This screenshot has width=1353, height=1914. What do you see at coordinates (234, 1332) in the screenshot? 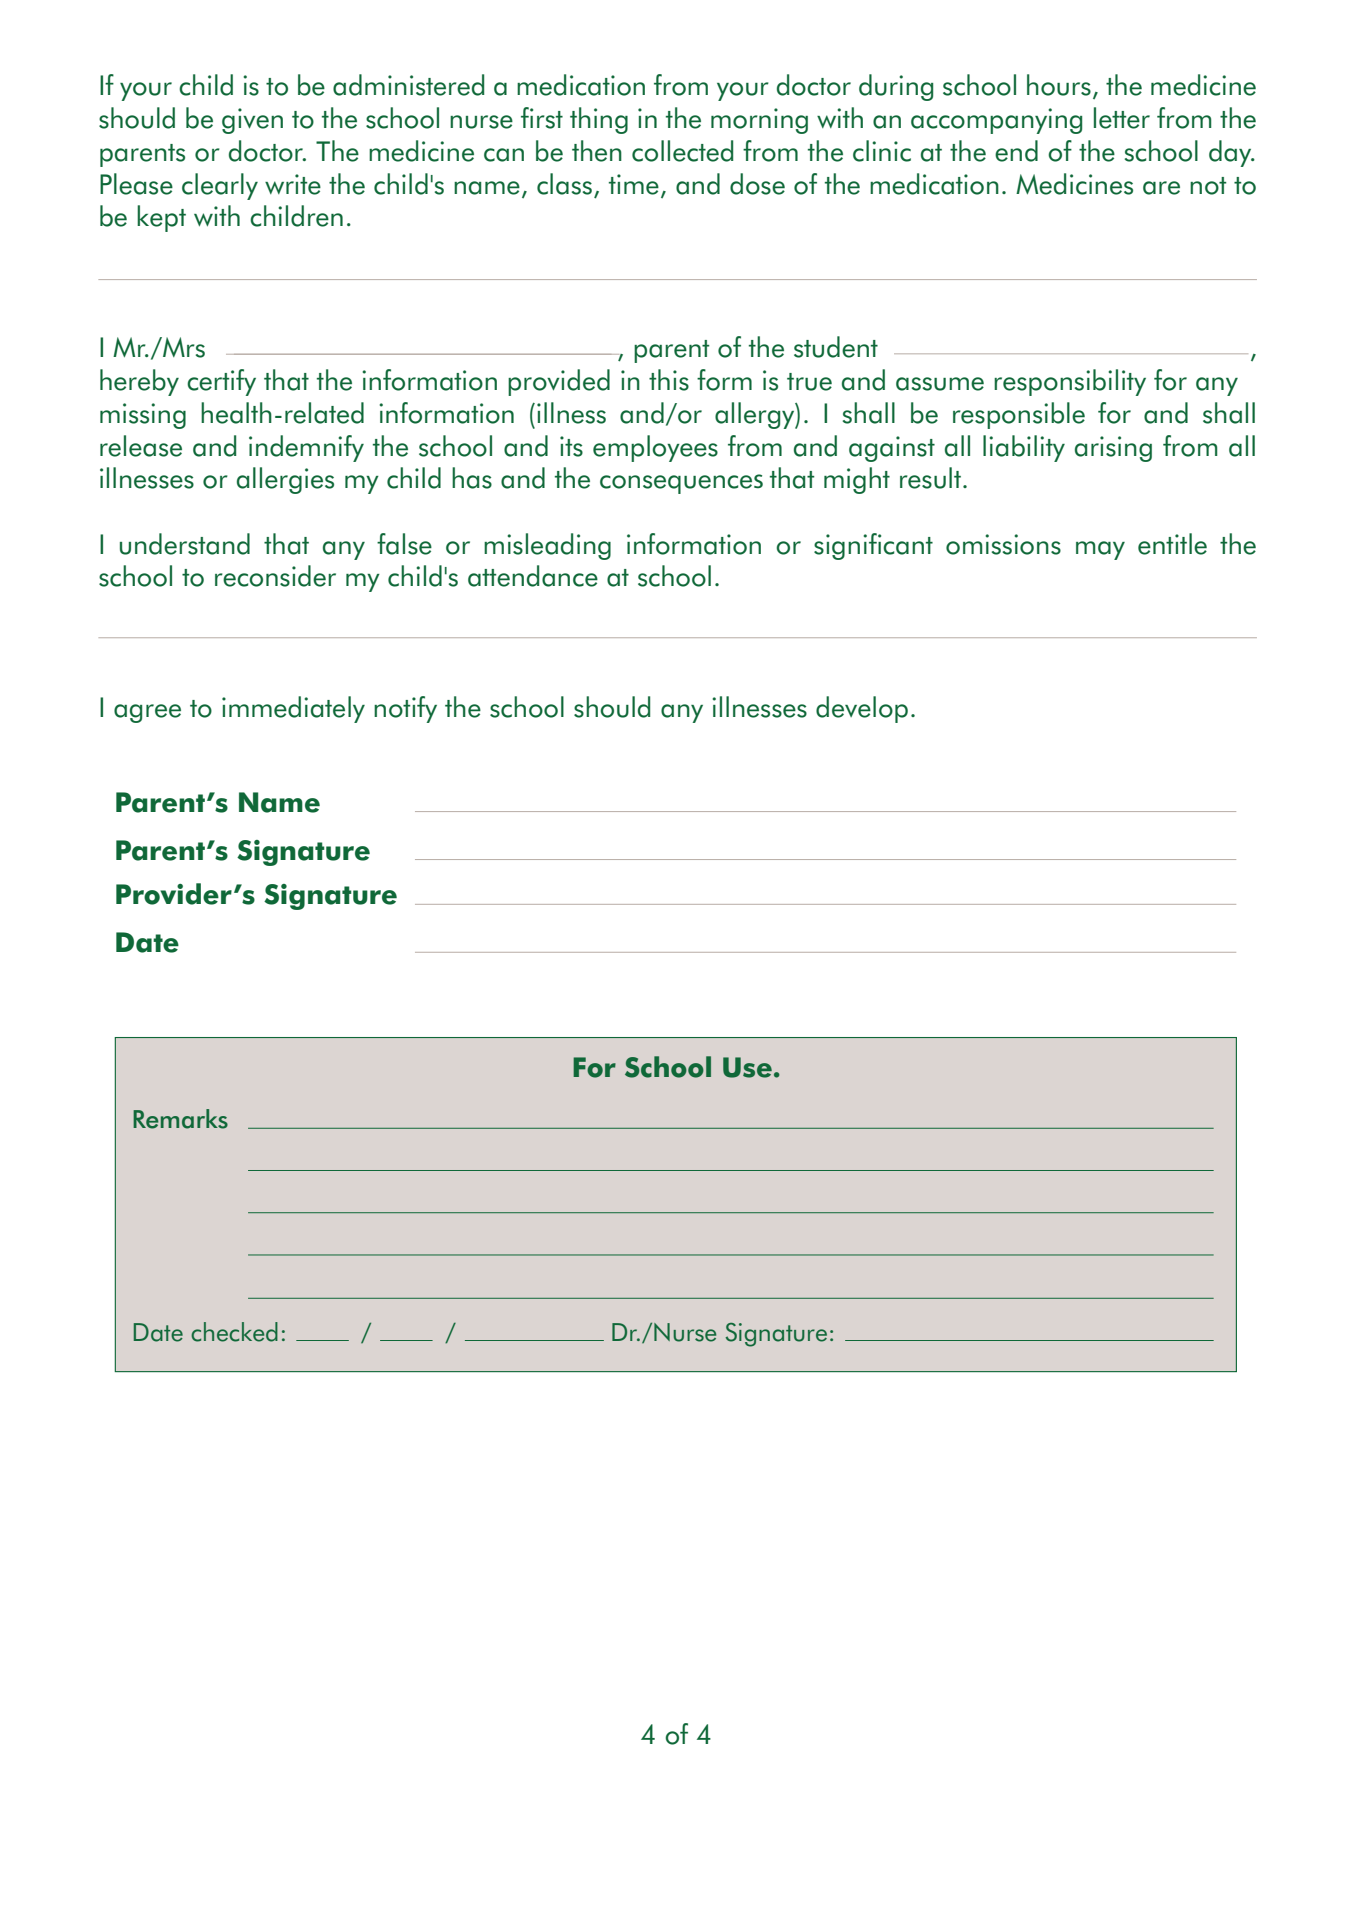
I see `checked` at bounding box center [234, 1332].
